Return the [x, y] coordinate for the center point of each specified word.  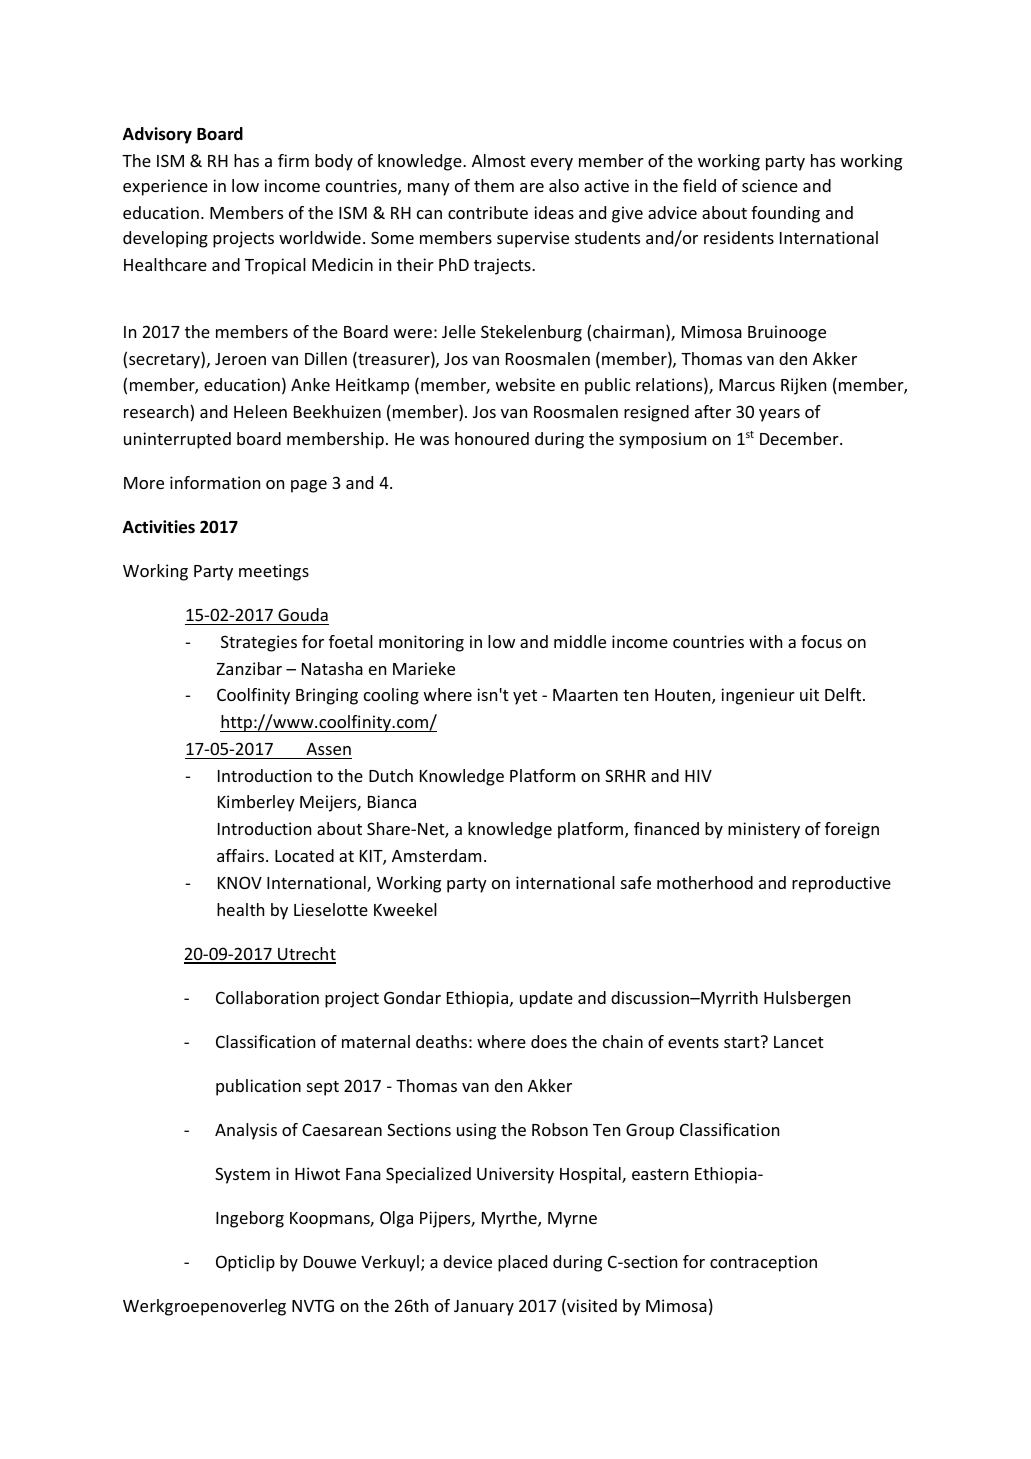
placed [522, 1263]
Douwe [330, 1262]
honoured [492, 438]
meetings [274, 572]
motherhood [705, 882]
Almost [499, 160]
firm [293, 160]
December [800, 438]
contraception [763, 1263]
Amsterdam [436, 855]
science [770, 185]
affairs [242, 855]
